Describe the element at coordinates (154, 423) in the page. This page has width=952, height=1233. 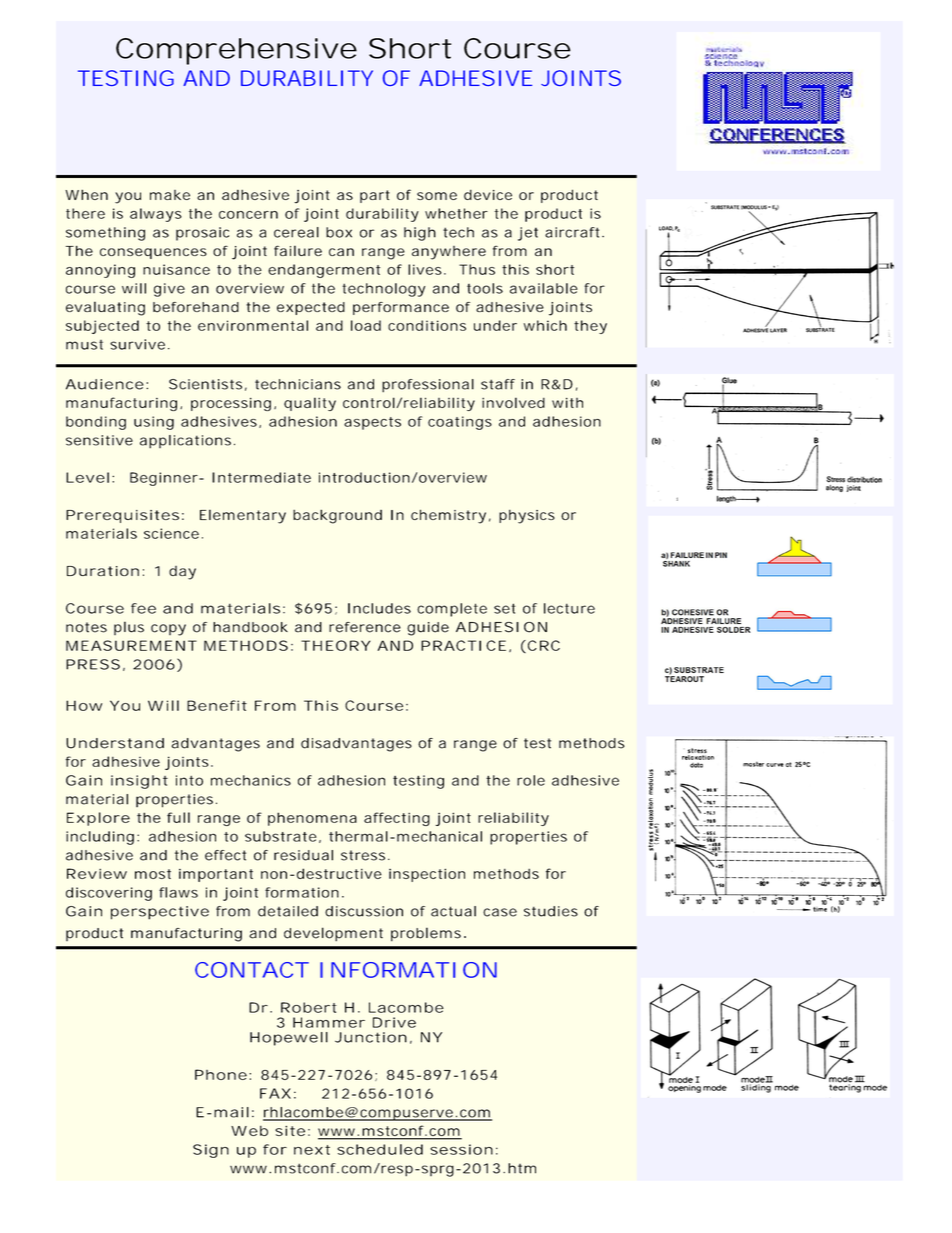
I see `using` at that location.
